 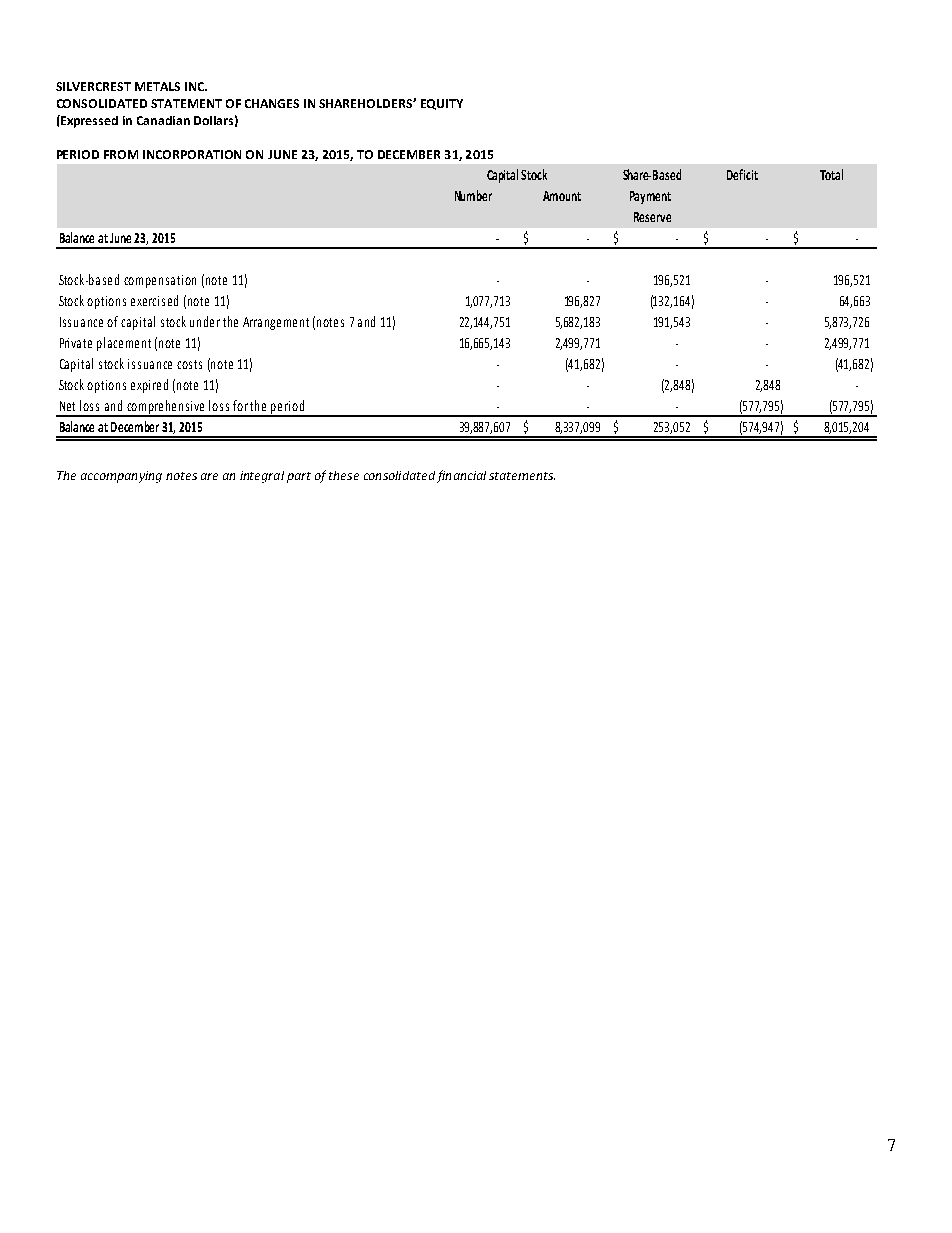 What do you see at coordinates (473, 195) in the page?
I see `Number` at bounding box center [473, 195].
